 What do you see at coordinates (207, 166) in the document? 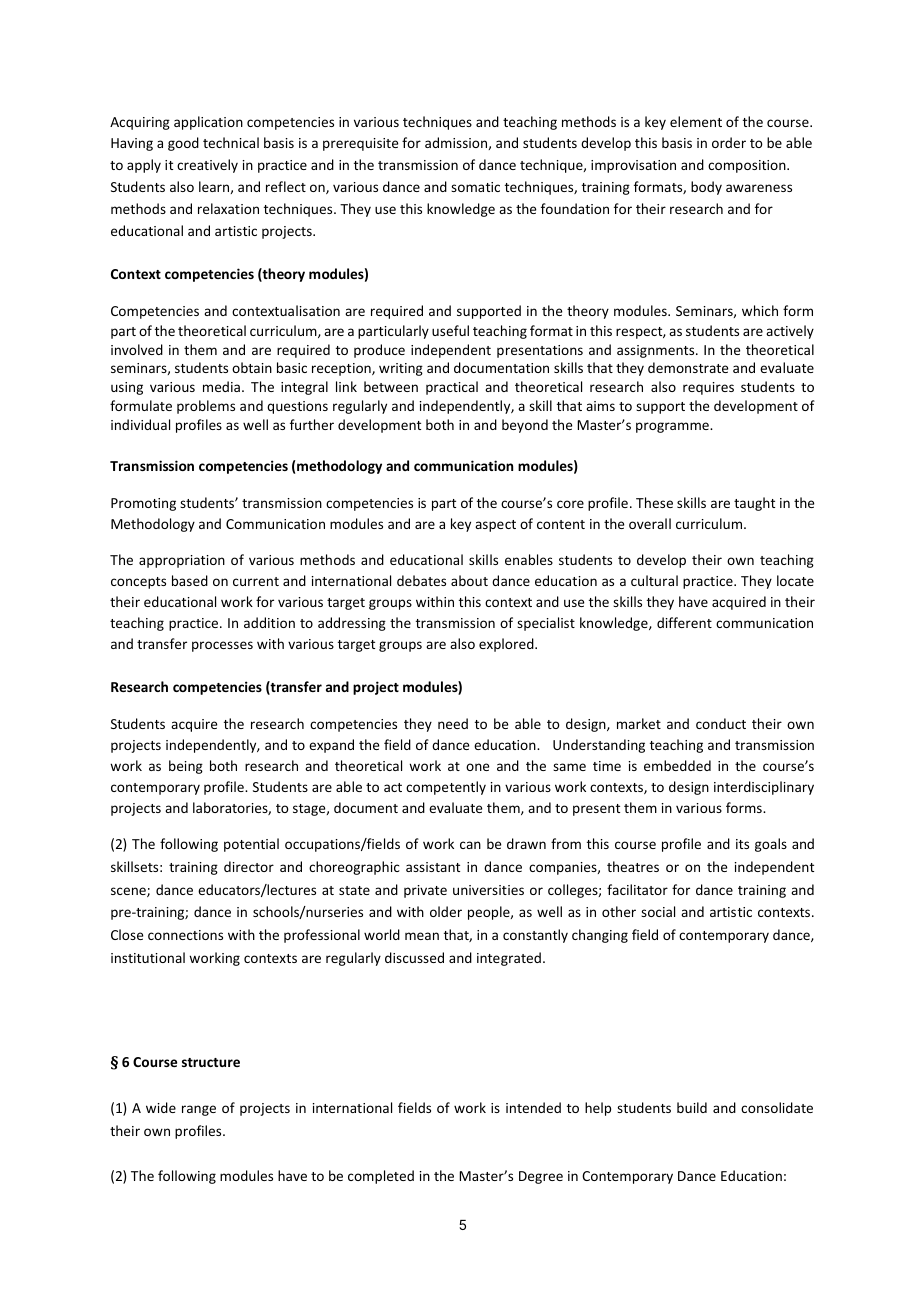
I see `creatively` at bounding box center [207, 166].
